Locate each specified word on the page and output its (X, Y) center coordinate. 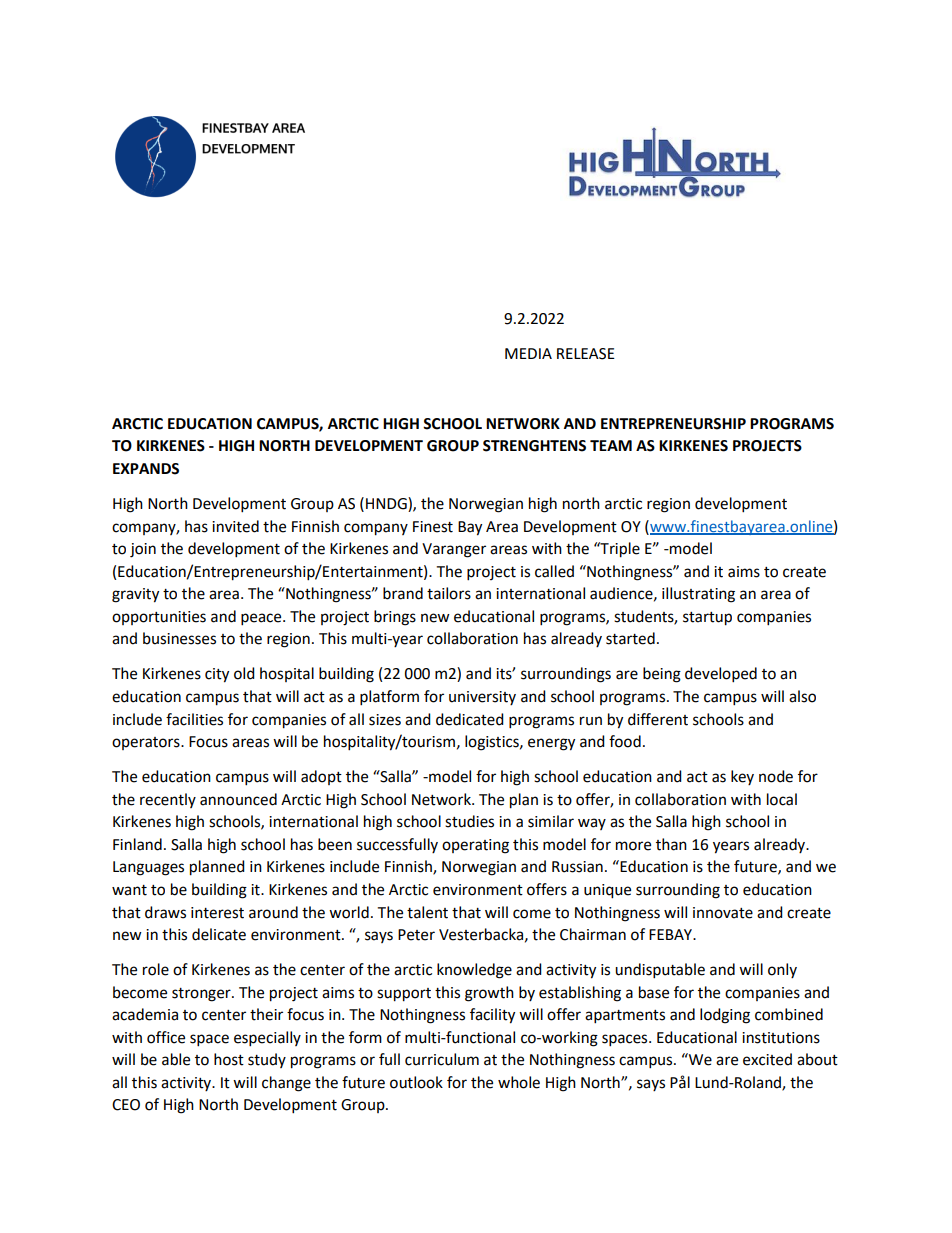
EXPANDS (146, 469)
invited (235, 526)
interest (217, 913)
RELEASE (586, 354)
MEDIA (528, 353)
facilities (194, 719)
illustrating (698, 595)
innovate (723, 913)
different (658, 719)
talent (427, 912)
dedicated (470, 719)
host (229, 1059)
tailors (449, 593)
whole (519, 1082)
